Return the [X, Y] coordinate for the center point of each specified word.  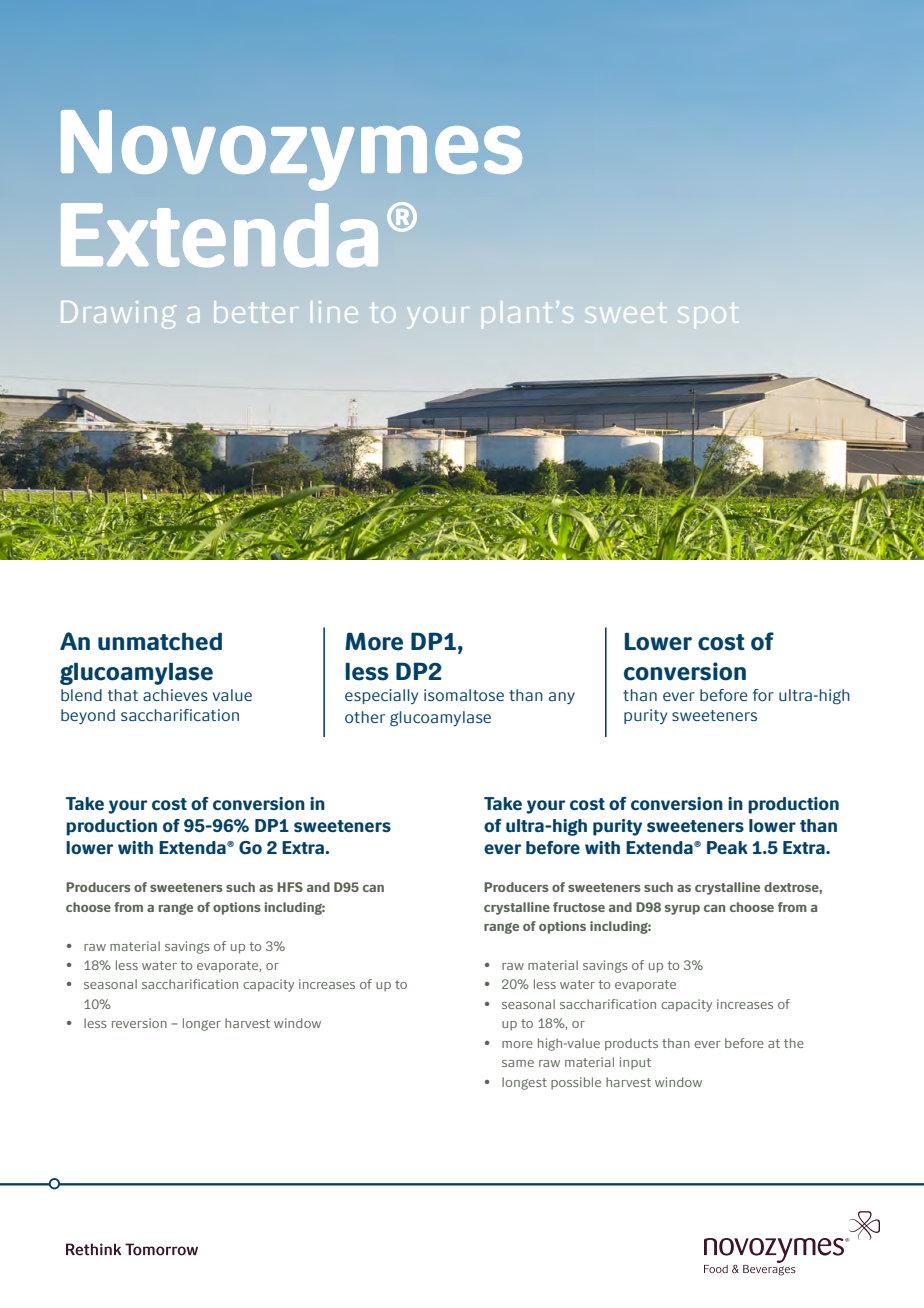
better [256, 312]
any [562, 698]
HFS [290, 887]
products [631, 1044]
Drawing [118, 315]
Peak [727, 847]
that [123, 695]
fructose [579, 907]
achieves [175, 695]
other [365, 717]
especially [381, 696]
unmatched [160, 641]
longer [202, 1024]
